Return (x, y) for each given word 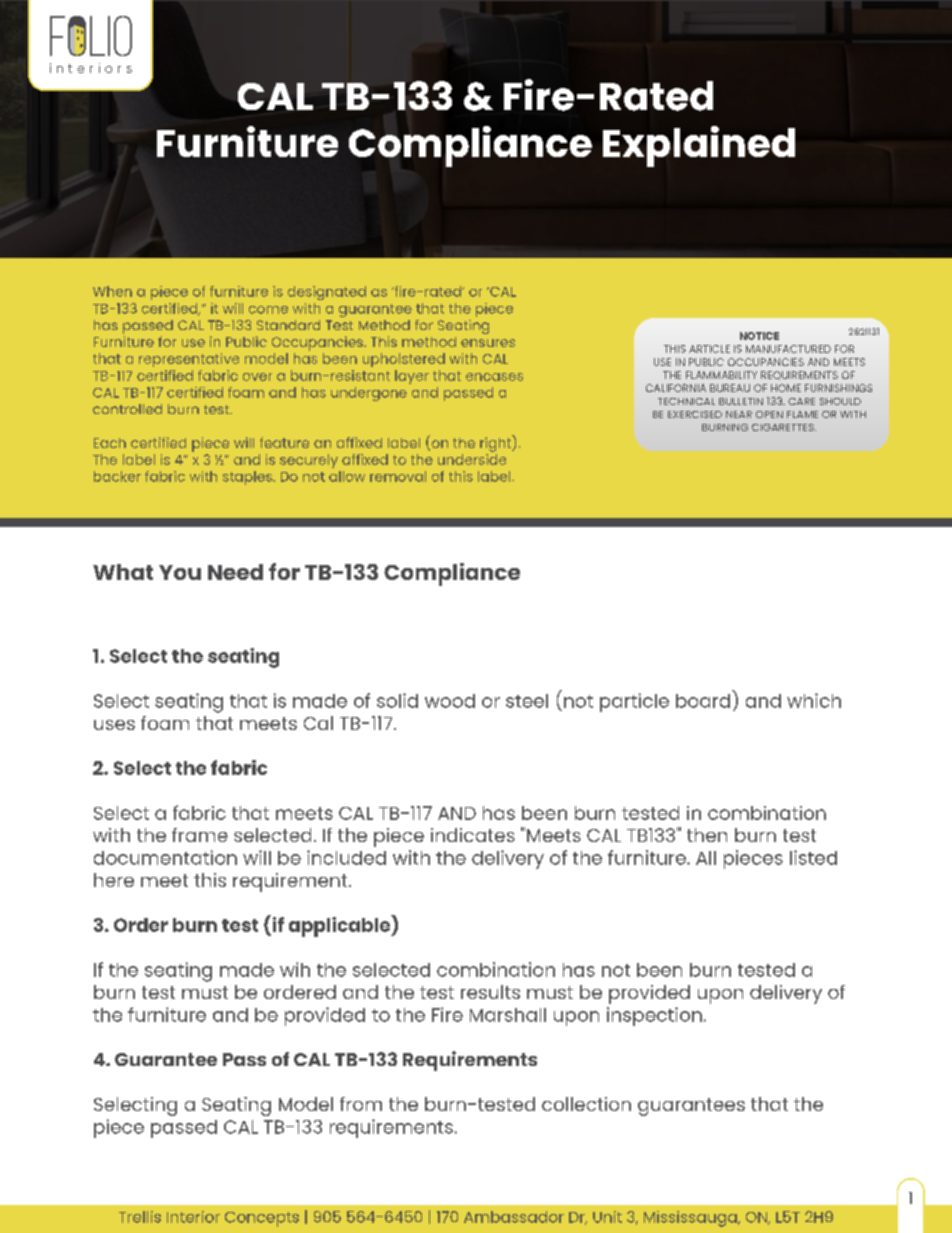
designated (327, 293)
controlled (127, 409)
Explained (699, 146)
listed (813, 857)
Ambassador (514, 1217)
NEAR (739, 414)
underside (472, 459)
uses (114, 725)
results (490, 992)
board (703, 701)
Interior (193, 1217)
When (112, 291)
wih (295, 969)
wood (450, 701)
